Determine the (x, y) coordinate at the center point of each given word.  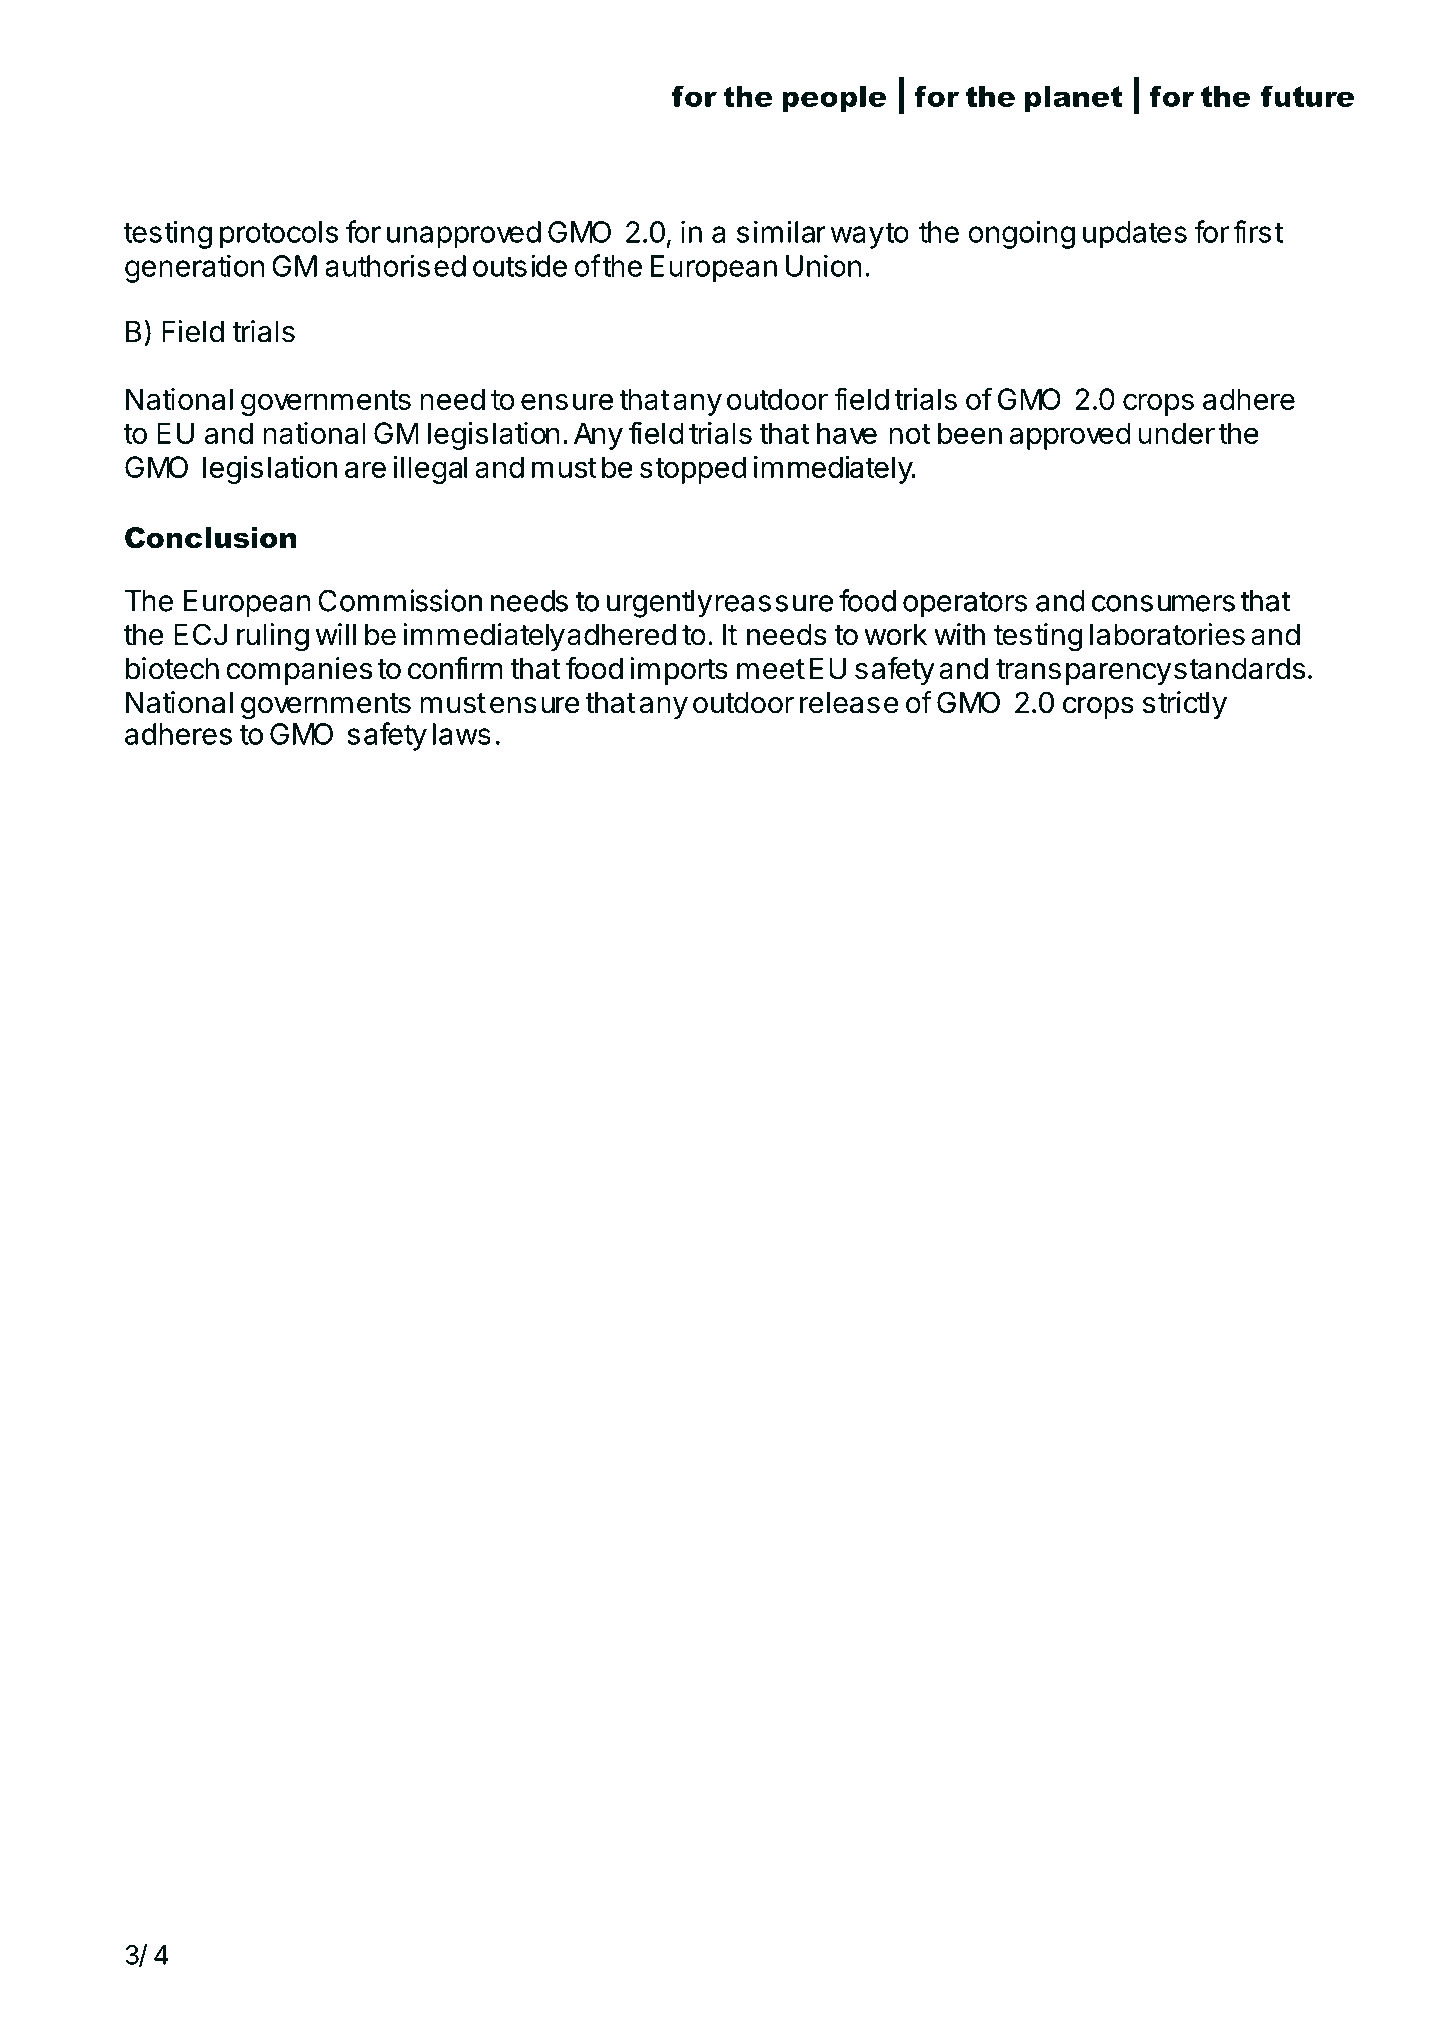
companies (299, 671)
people (834, 99)
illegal (430, 470)
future (1307, 96)
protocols (279, 235)
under (1176, 433)
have (847, 433)
